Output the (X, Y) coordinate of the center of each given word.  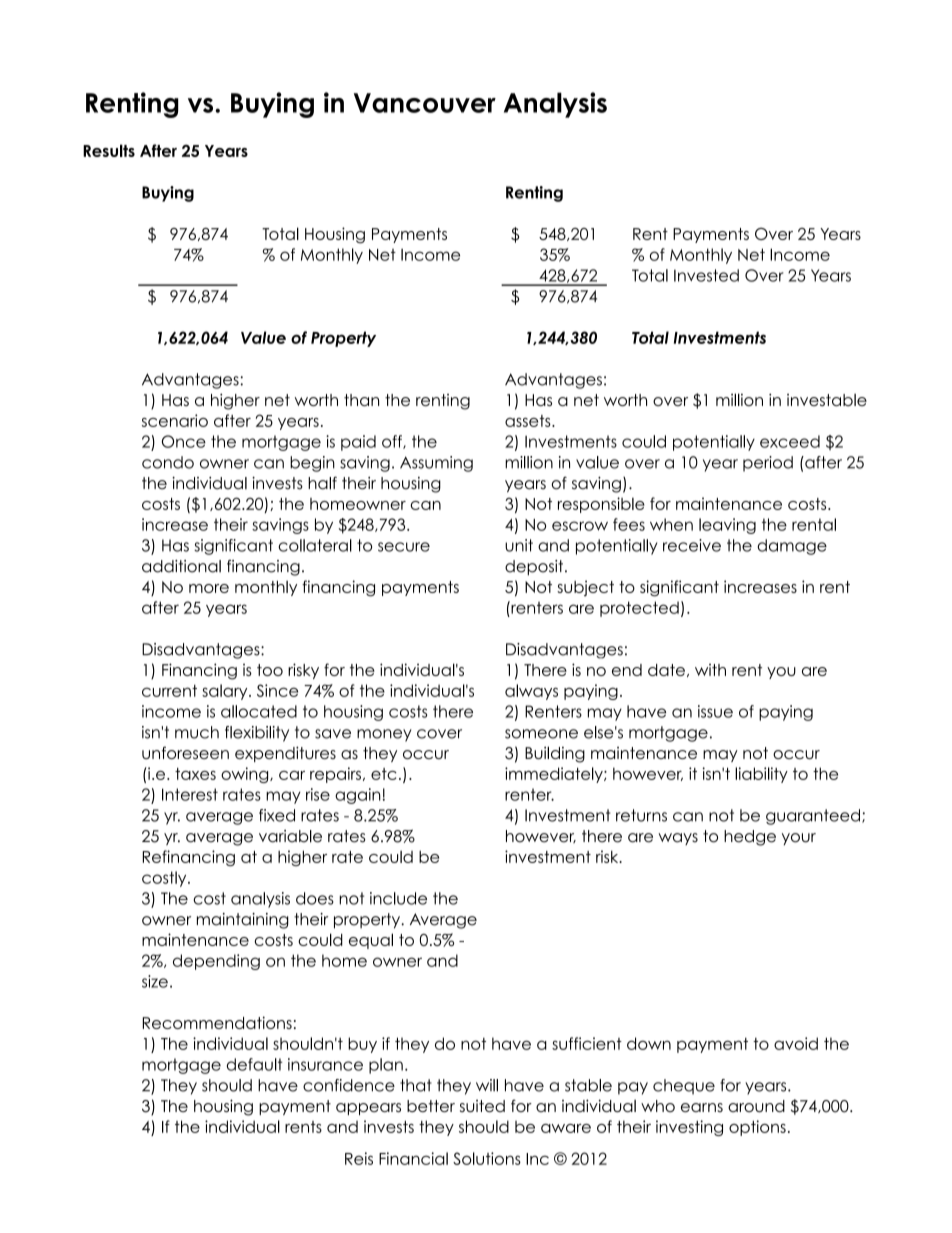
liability (761, 775)
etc (384, 774)
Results (109, 150)
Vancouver (425, 103)
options (757, 1128)
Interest (190, 794)
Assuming (436, 464)
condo (168, 462)
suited (482, 1106)
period (768, 464)
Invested (706, 275)
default (255, 1064)
